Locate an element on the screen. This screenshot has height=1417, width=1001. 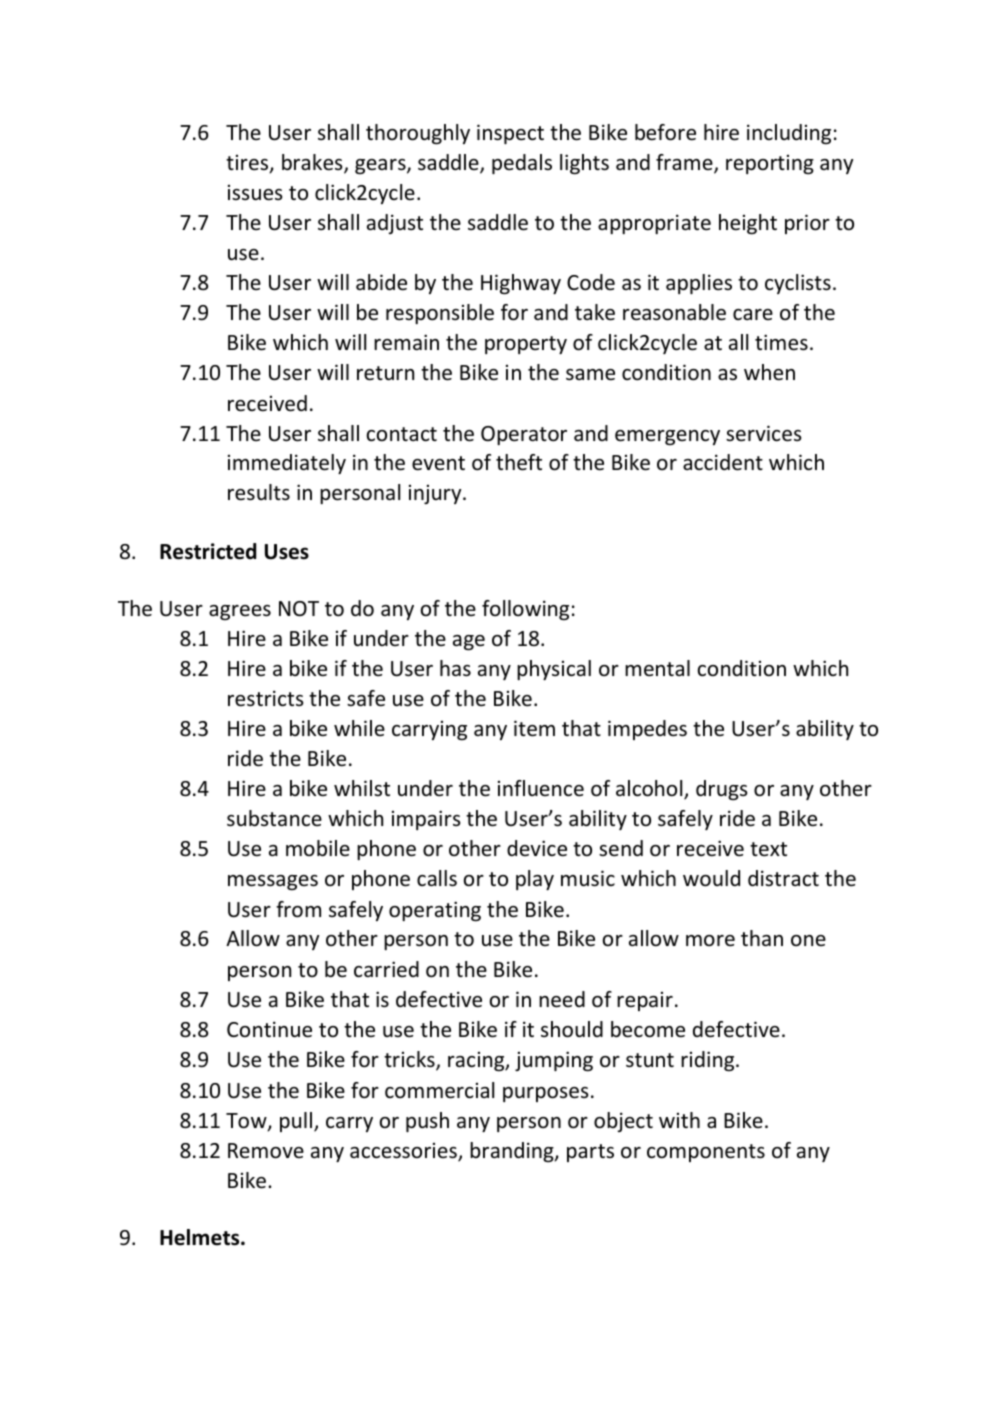
property is located at coordinates (526, 345).
